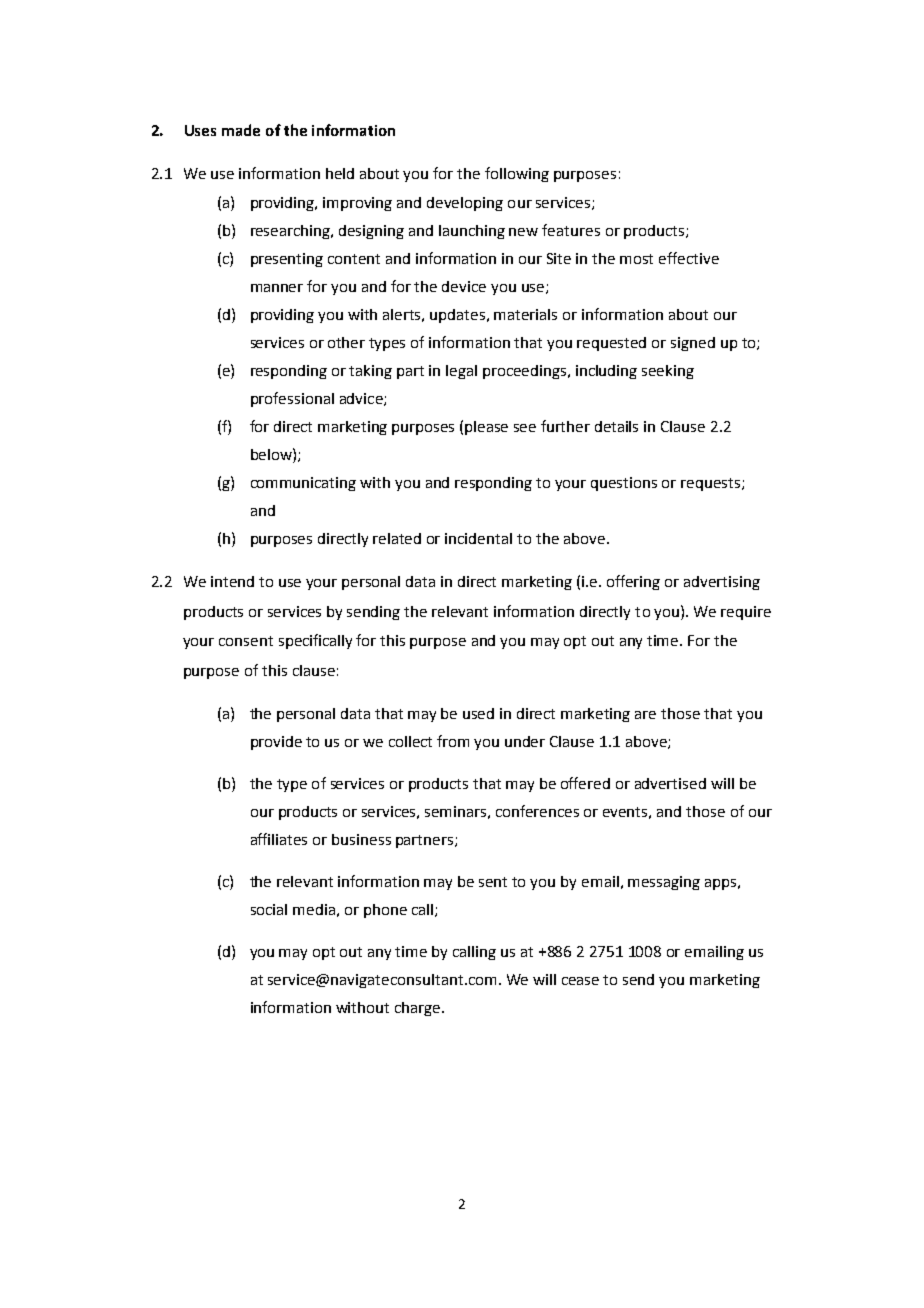 Image resolution: width=924 pixels, height=1308 pixels. I want to click on cease, so click(580, 981).
